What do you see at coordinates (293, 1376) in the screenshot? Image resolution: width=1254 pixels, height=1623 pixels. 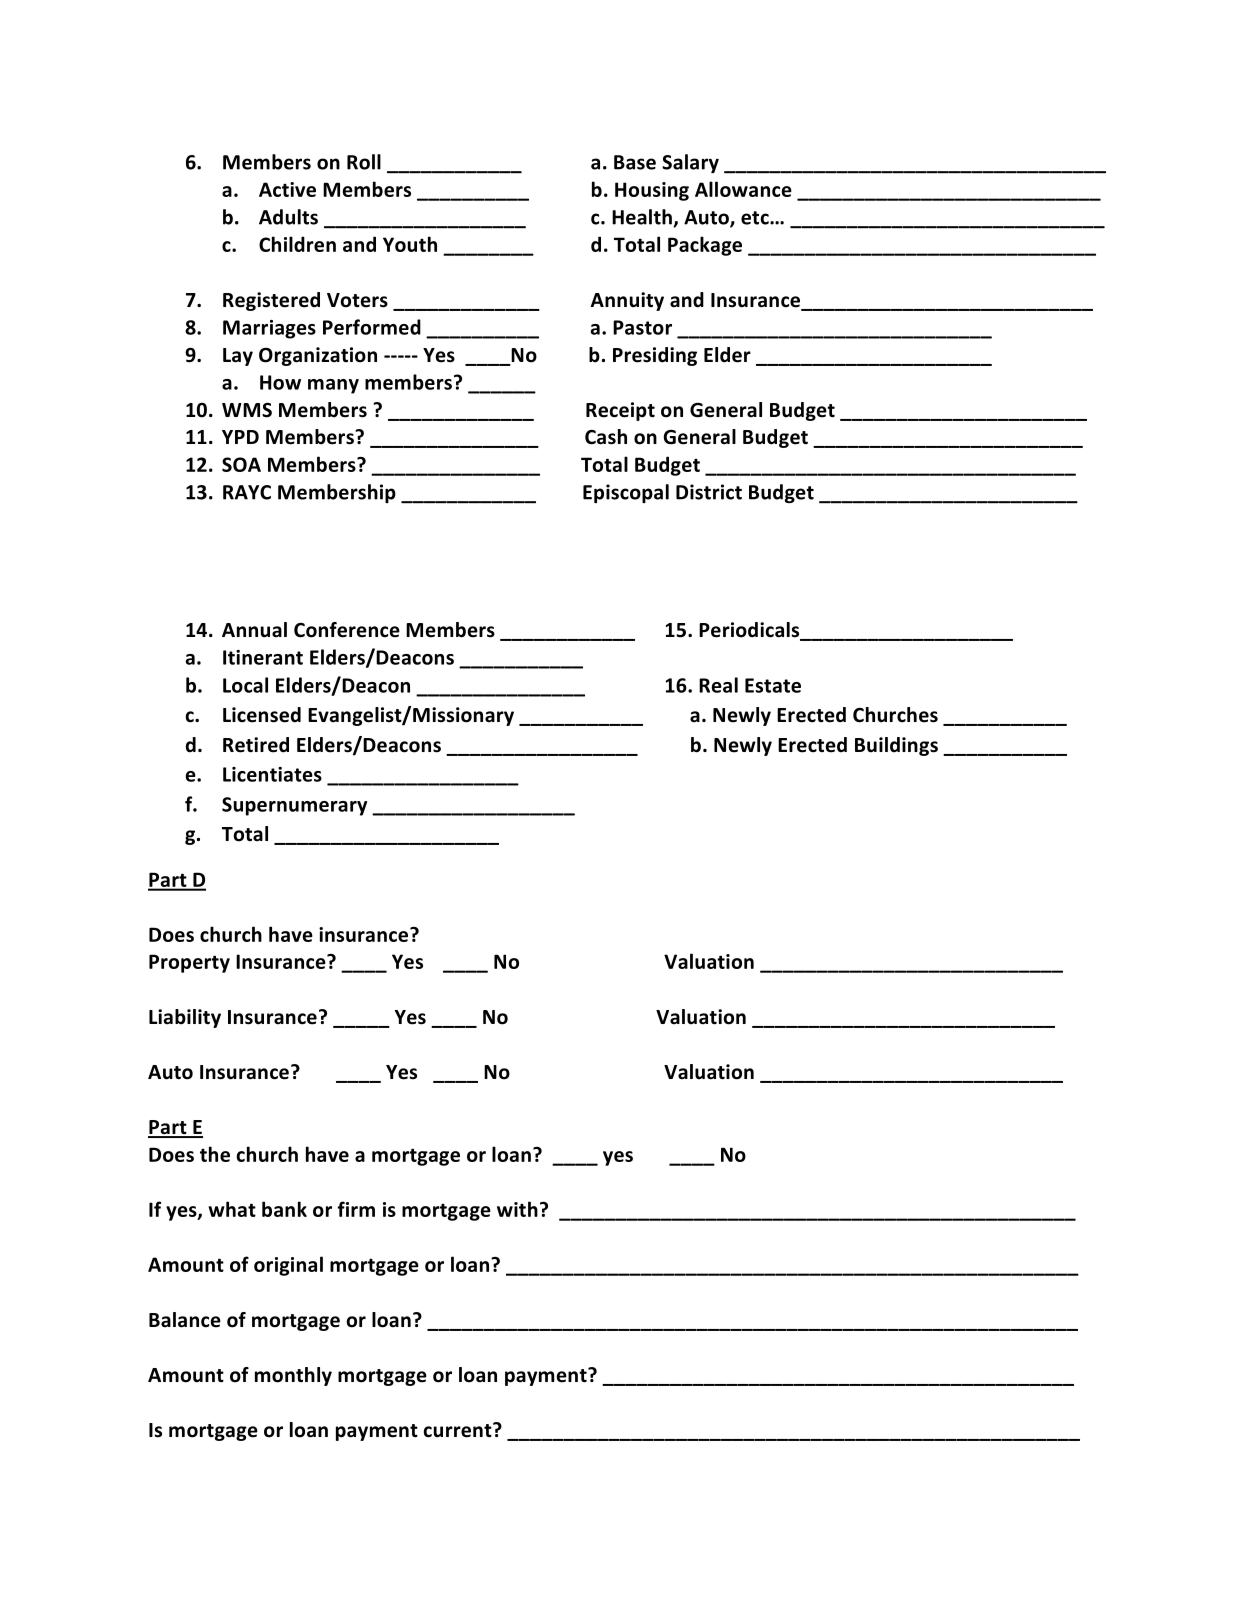 I see `monthly` at bounding box center [293, 1376].
